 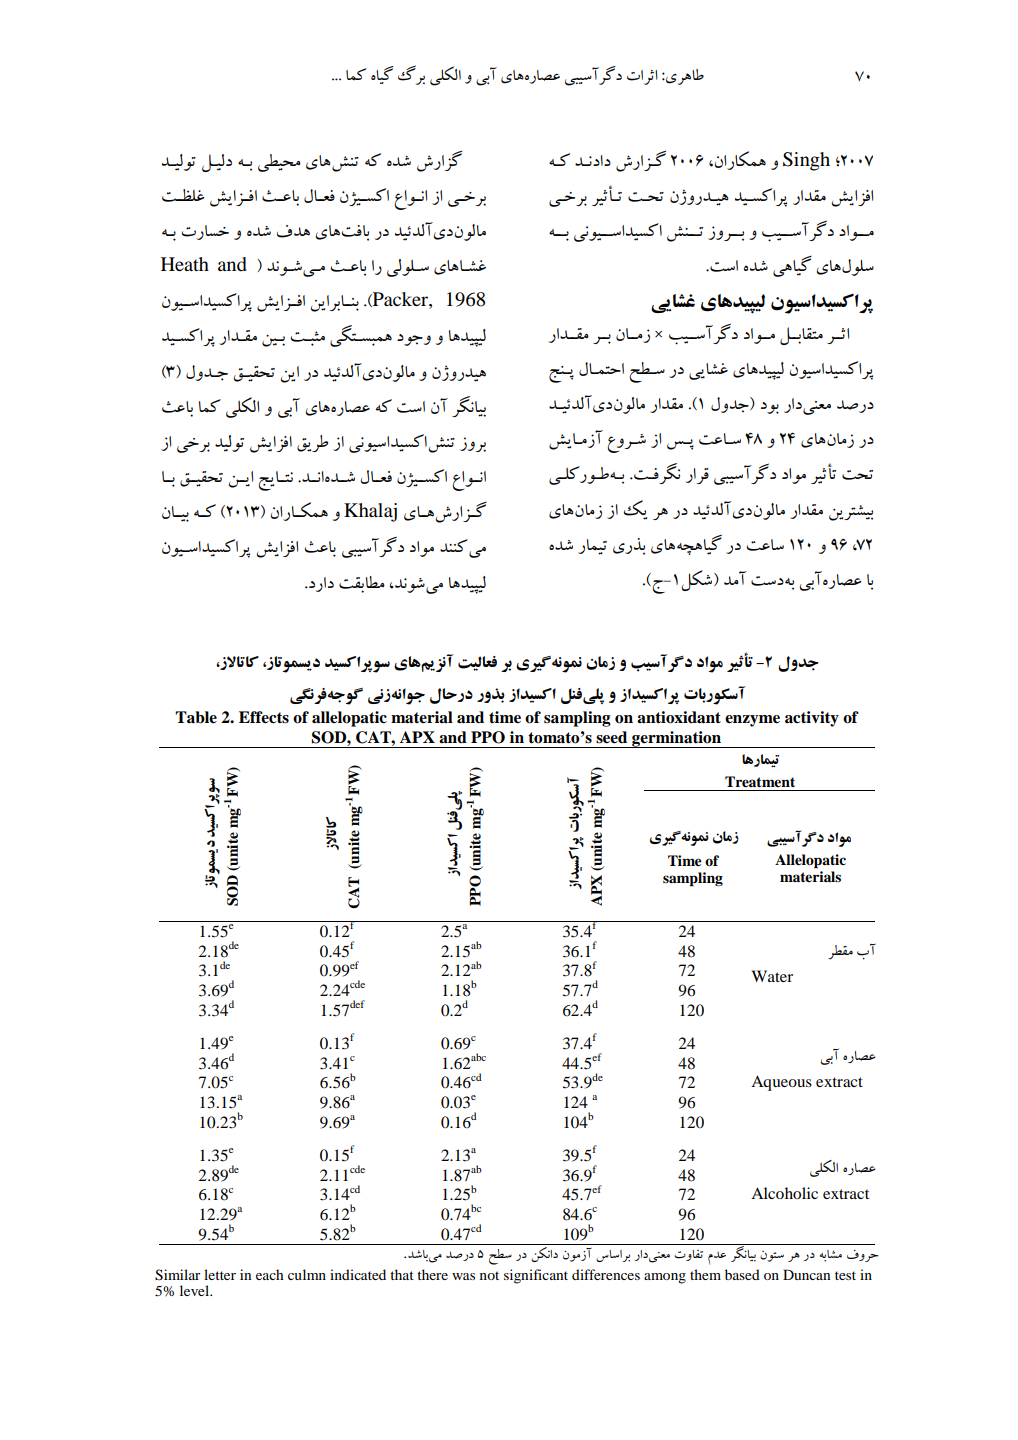 What do you see at coordinates (489, 1275) in the screenshot?
I see `not` at bounding box center [489, 1275].
